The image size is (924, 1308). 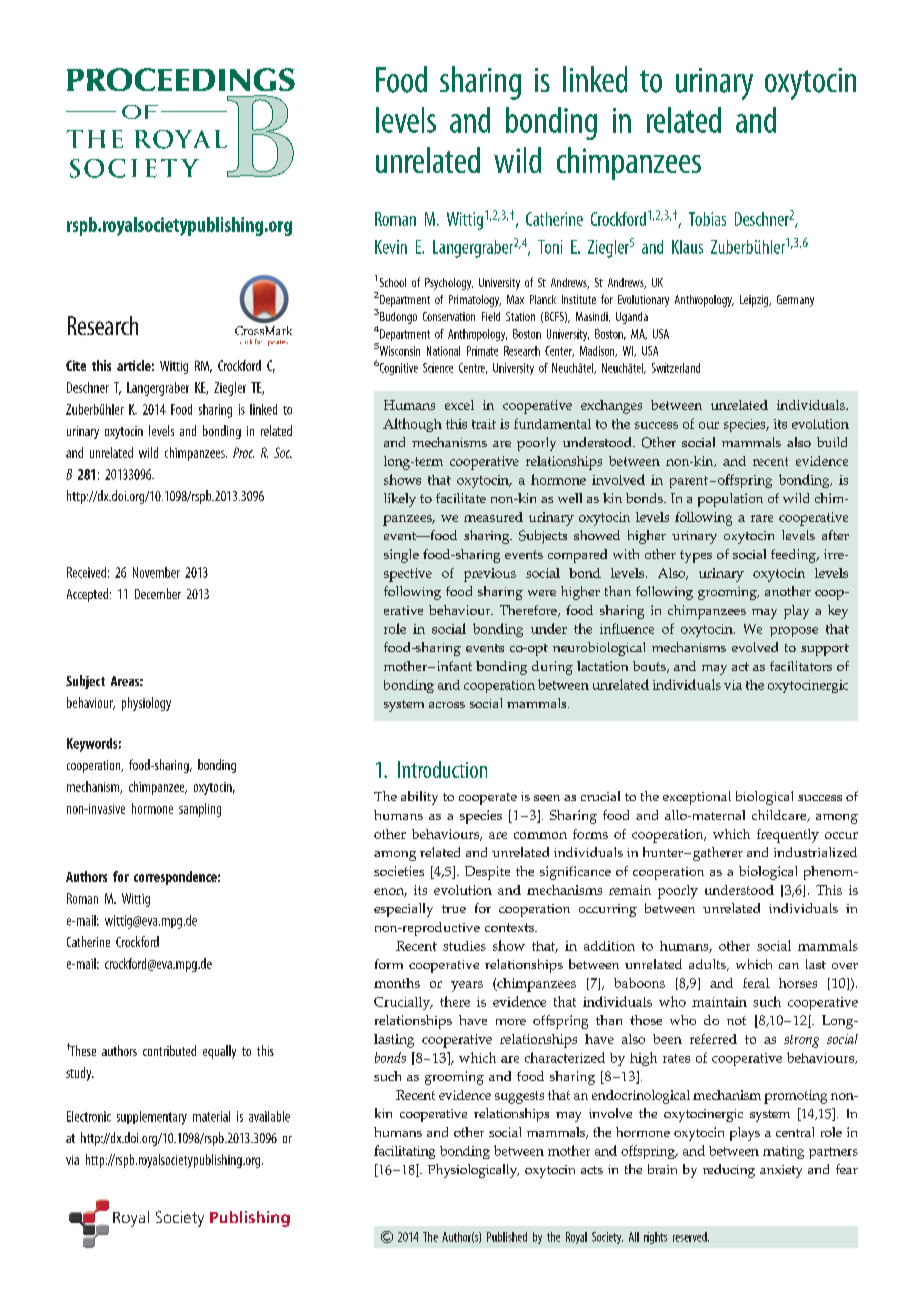 I want to click on Cite, so click(x=76, y=365).
